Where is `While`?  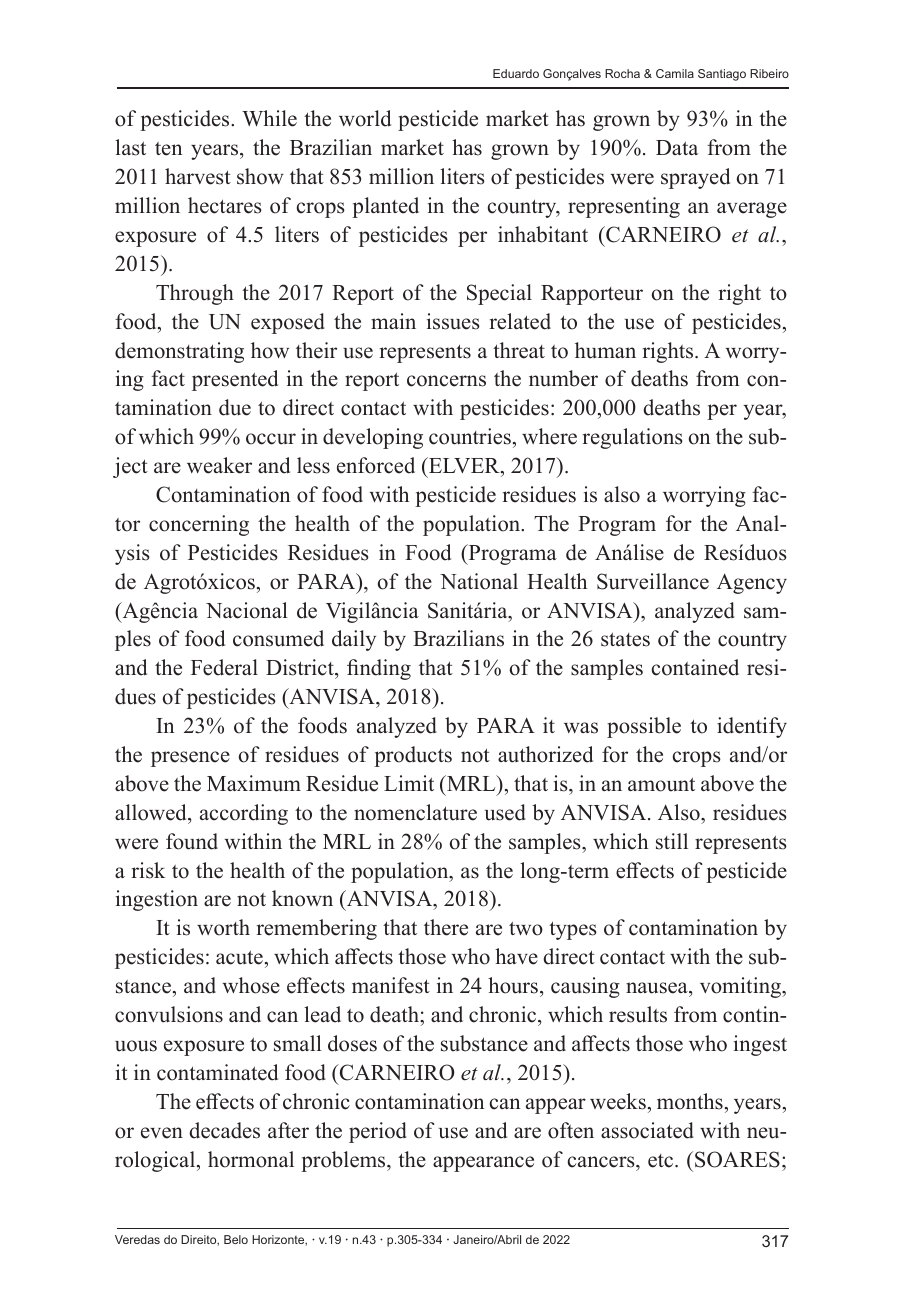
While is located at coordinates (269, 118).
